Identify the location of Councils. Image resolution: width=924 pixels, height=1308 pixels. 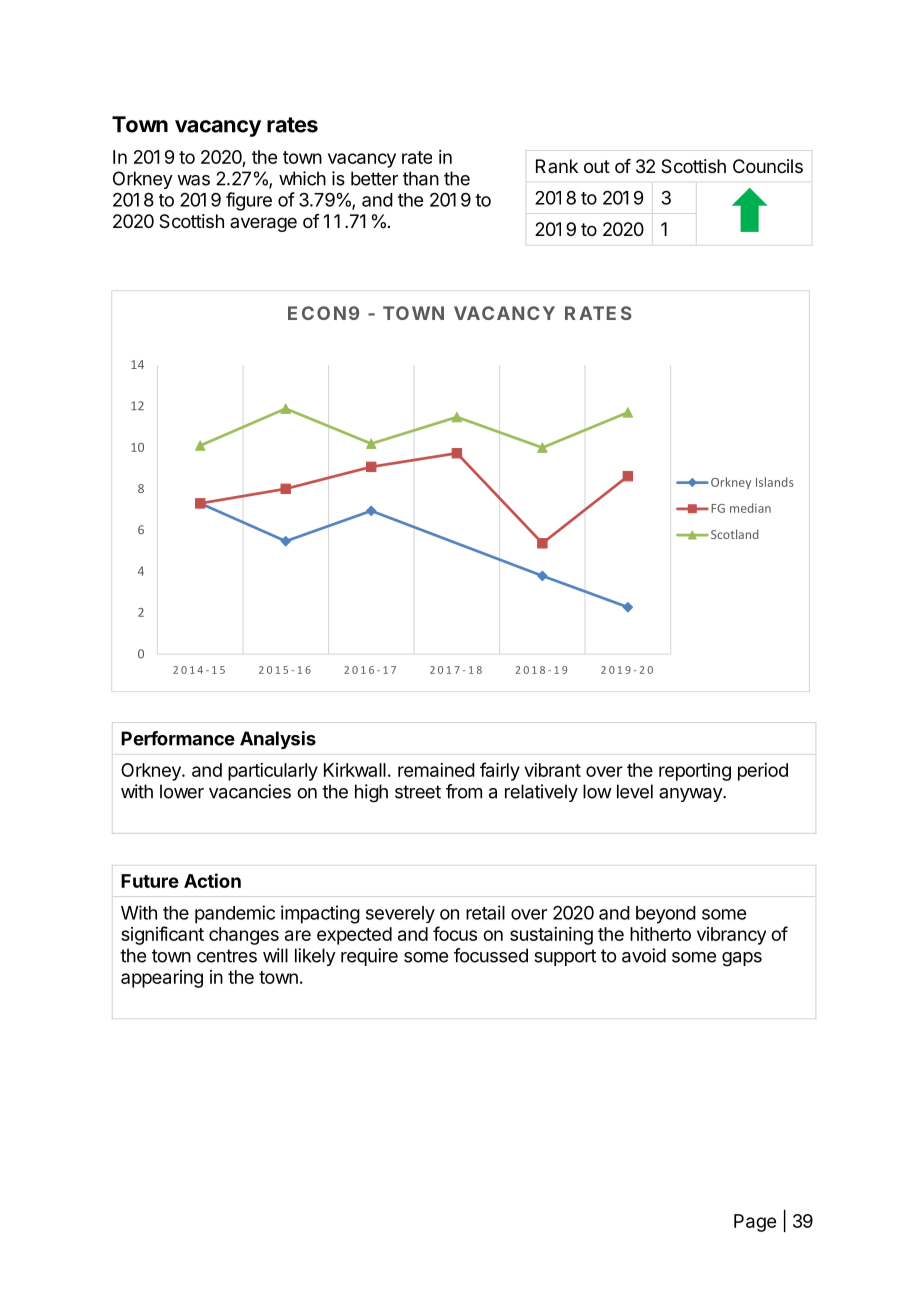
(768, 166).
